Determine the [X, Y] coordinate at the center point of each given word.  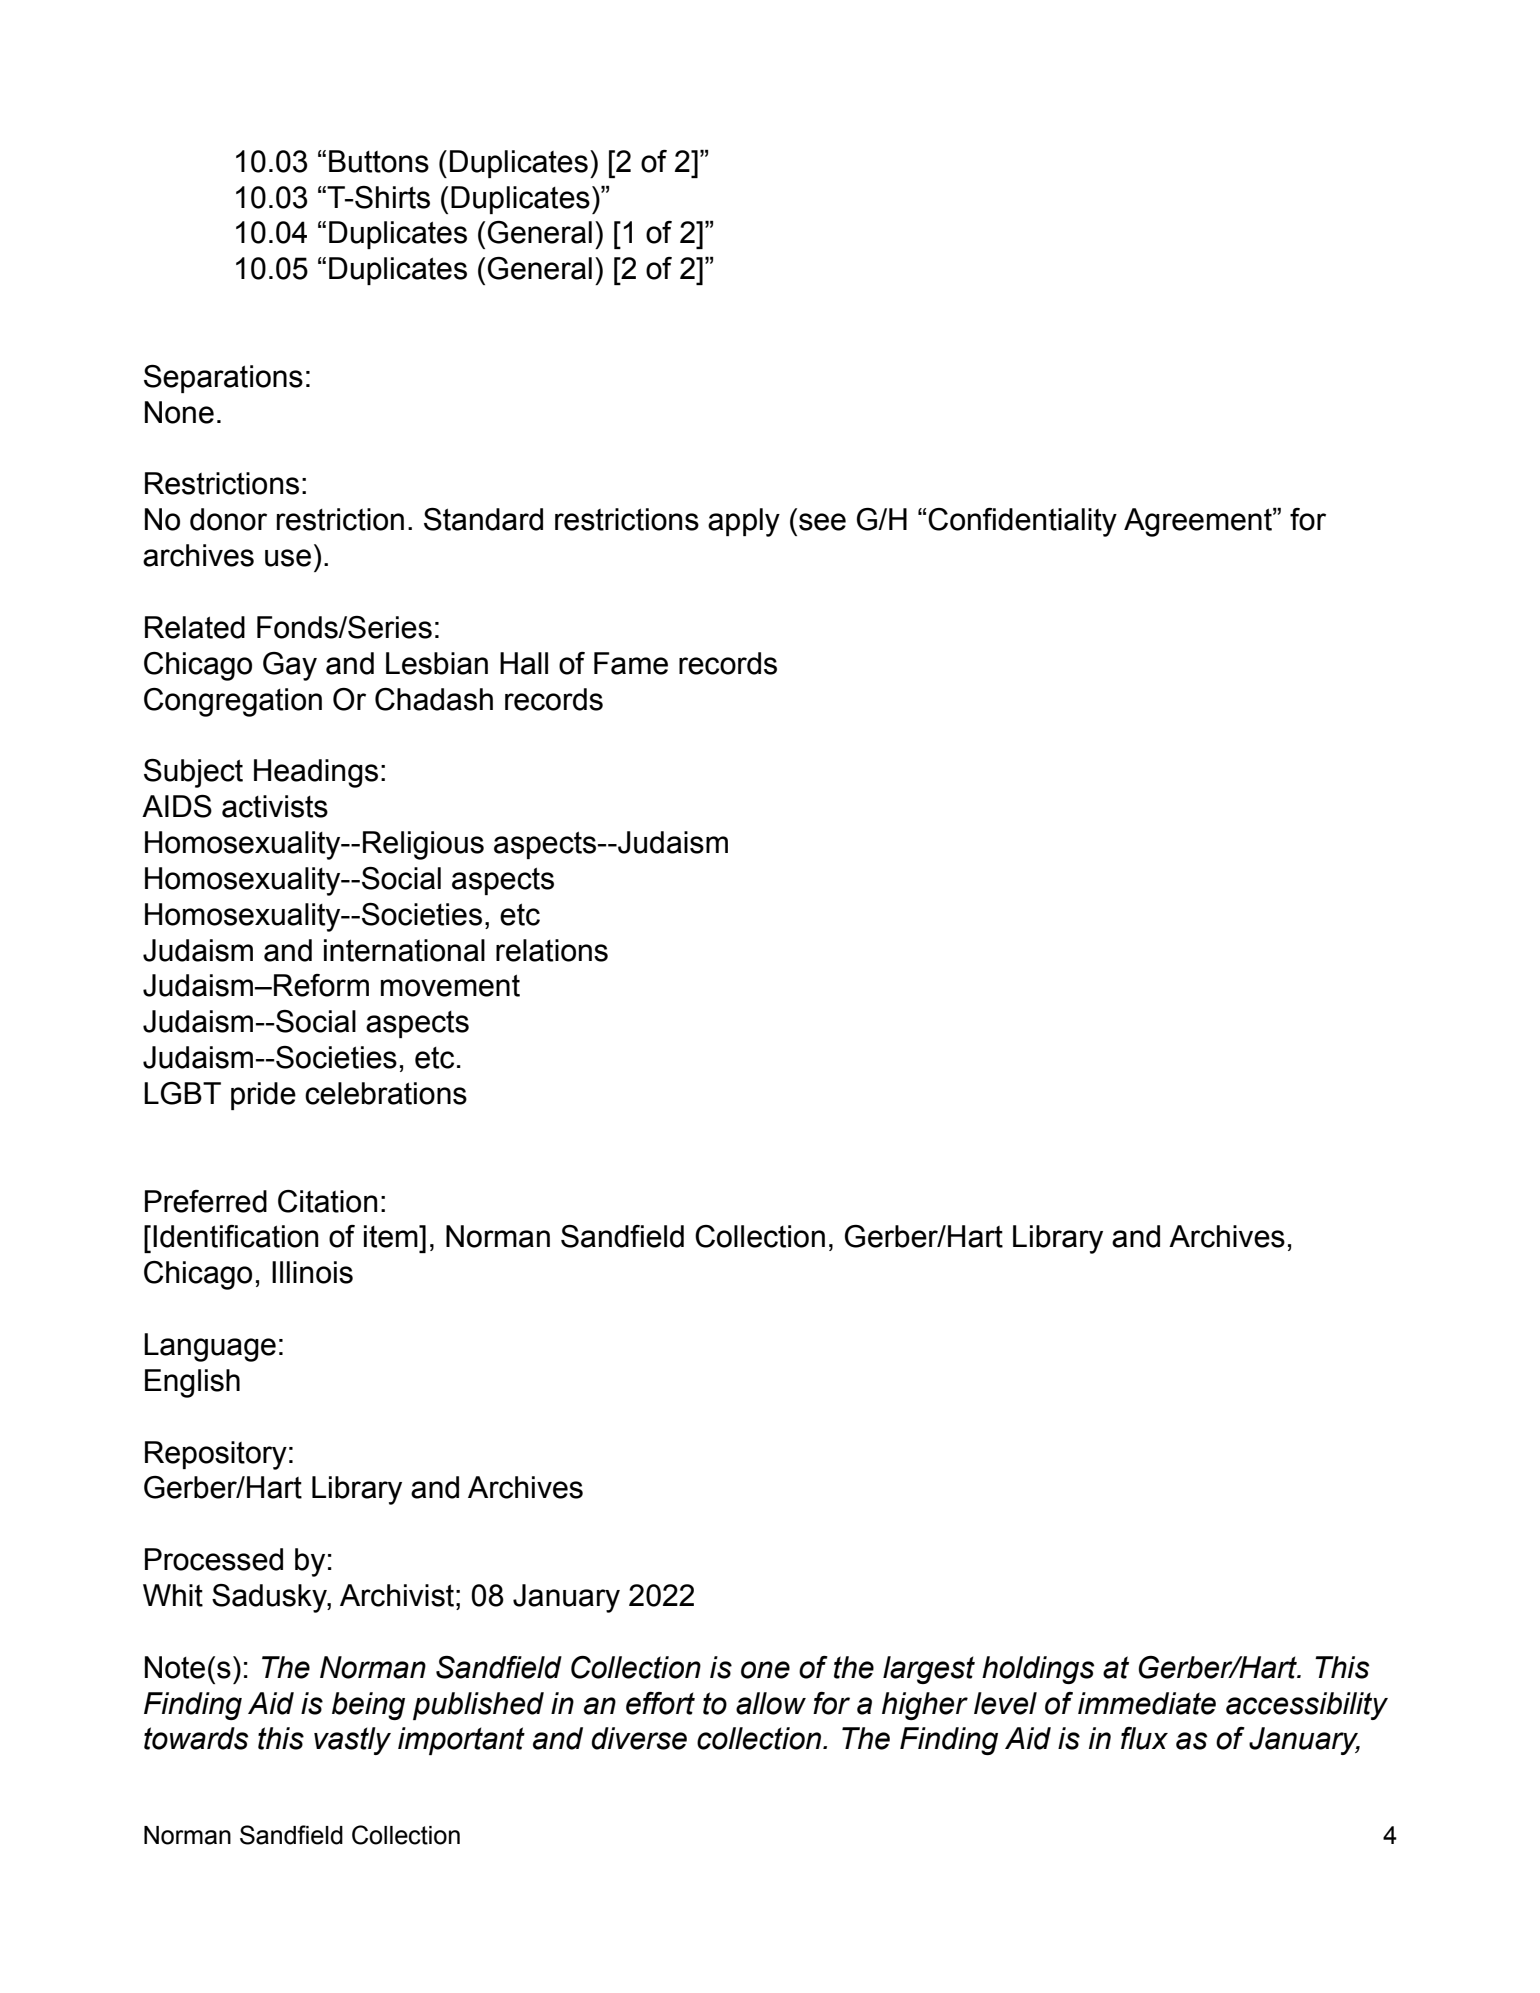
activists [275, 806]
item [392, 1236]
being [368, 1706]
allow [771, 1703]
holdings [1038, 1670]
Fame [631, 663]
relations [552, 950]
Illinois [312, 1272]
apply [744, 522]
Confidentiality [1022, 522]
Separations [223, 379]
